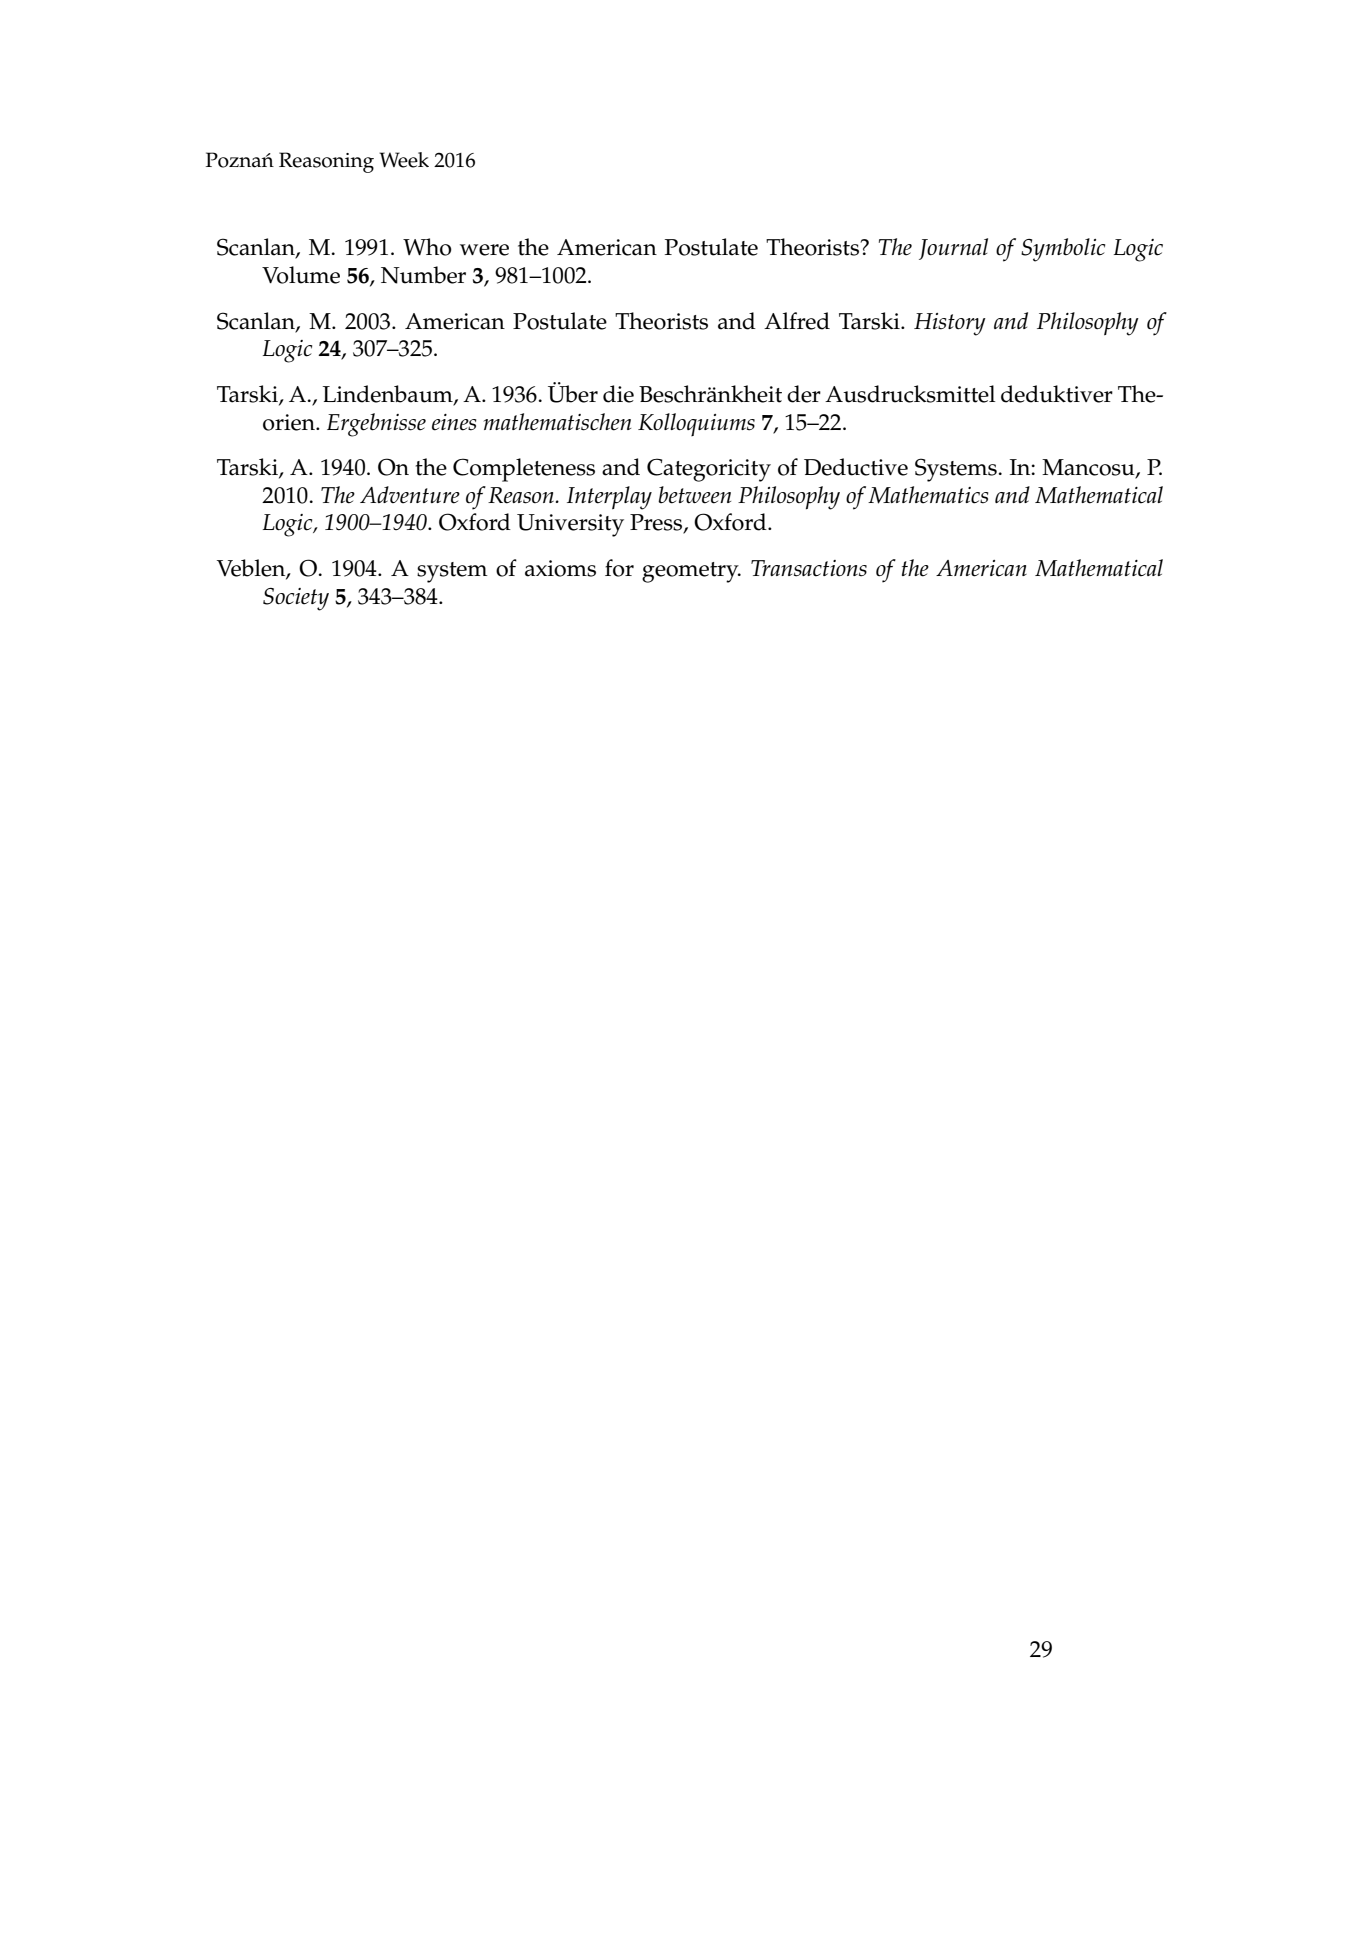 The image size is (1369, 1937). What do you see at coordinates (423, 275) in the screenshot?
I see `Number` at bounding box center [423, 275].
